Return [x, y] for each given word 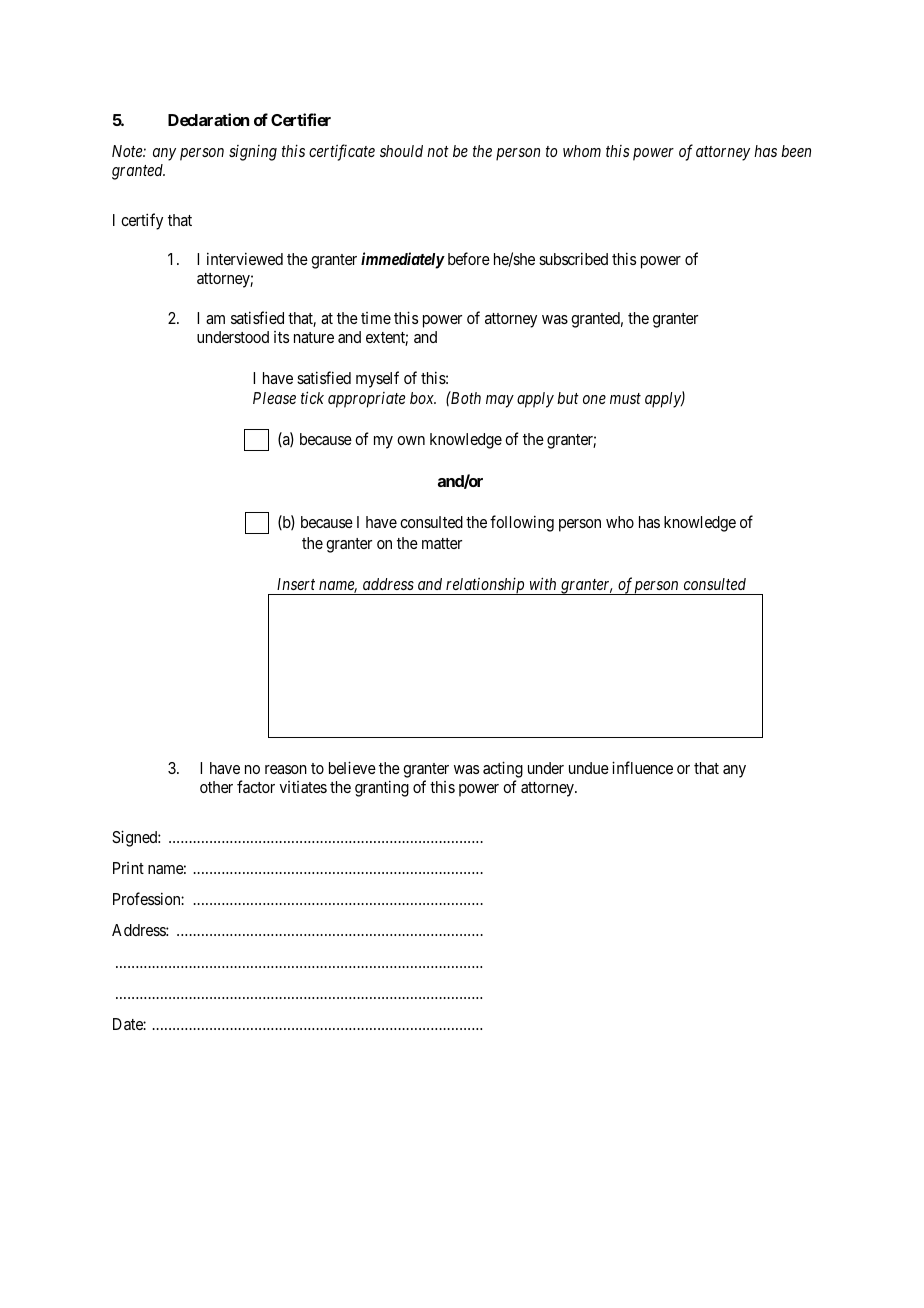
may [500, 401]
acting [503, 771]
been [796, 151]
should [401, 151]
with [543, 583]
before [469, 258]
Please [274, 398]
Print [128, 868]
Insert [296, 584]
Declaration [208, 119]
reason [286, 769]
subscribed [573, 258]
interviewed [245, 258]
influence [642, 767]
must [625, 398]
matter [442, 543]
